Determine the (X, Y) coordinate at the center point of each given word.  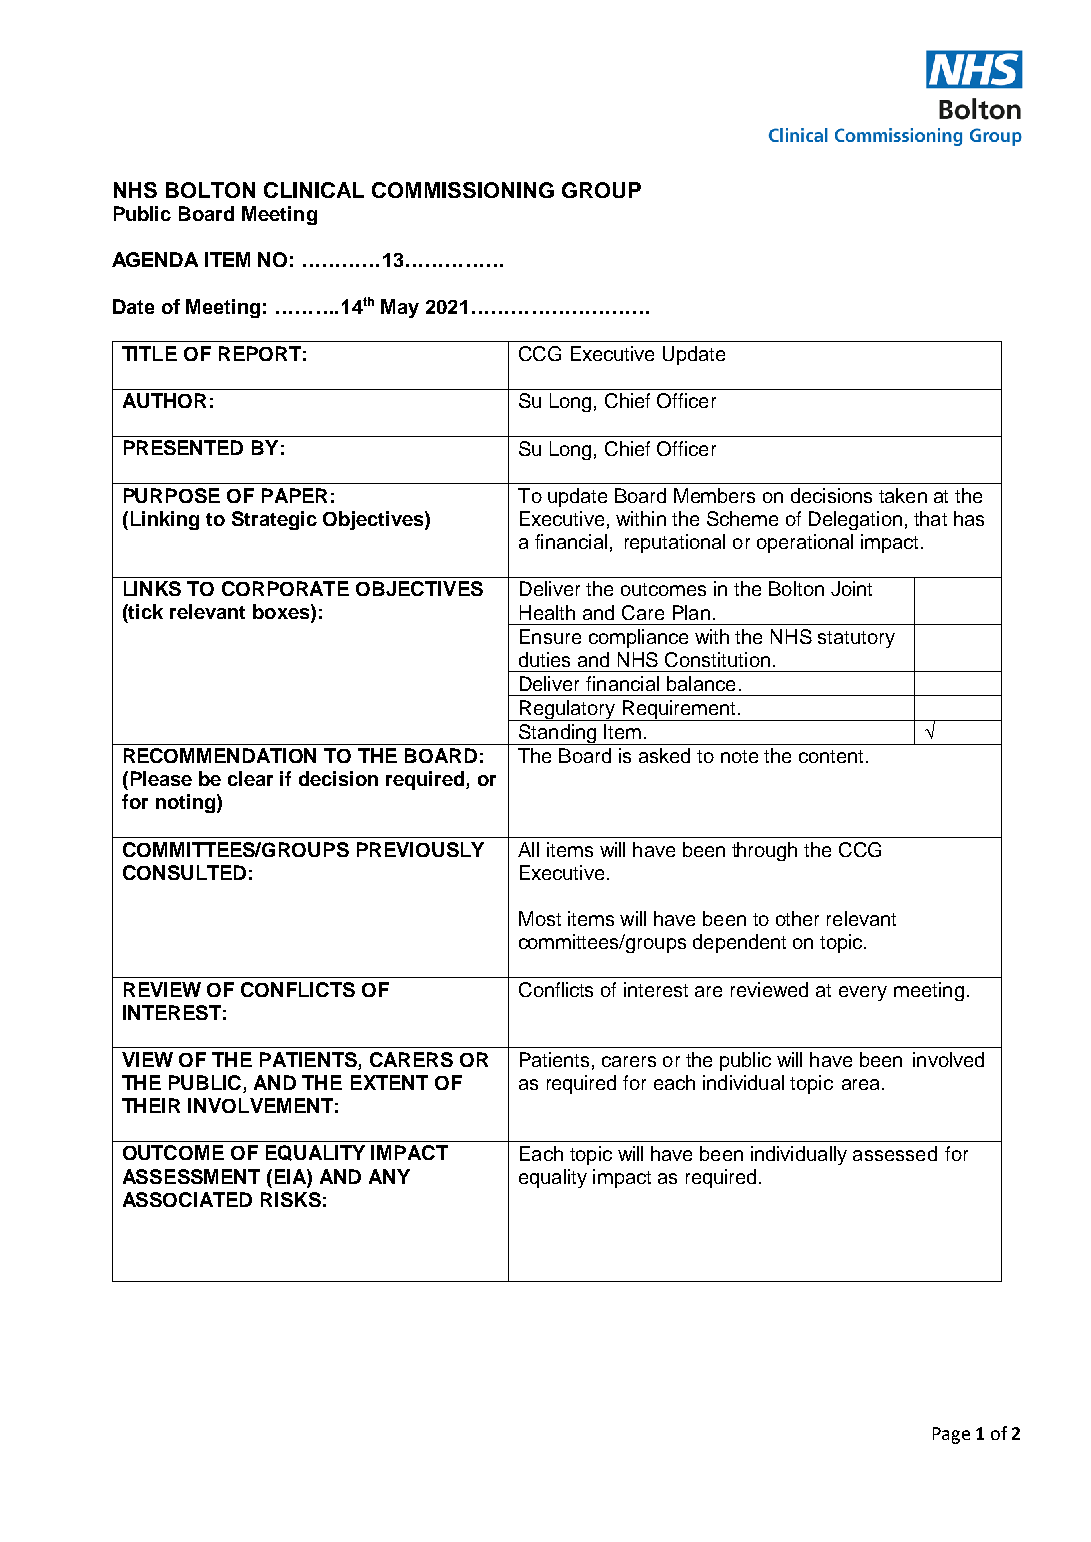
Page (951, 1435)
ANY (389, 1176)
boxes (282, 613)
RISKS (291, 1199)
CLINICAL (314, 190)
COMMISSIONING (463, 190)
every (863, 993)
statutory (856, 639)
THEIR (151, 1105)
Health (547, 612)
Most (540, 918)
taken (903, 495)
